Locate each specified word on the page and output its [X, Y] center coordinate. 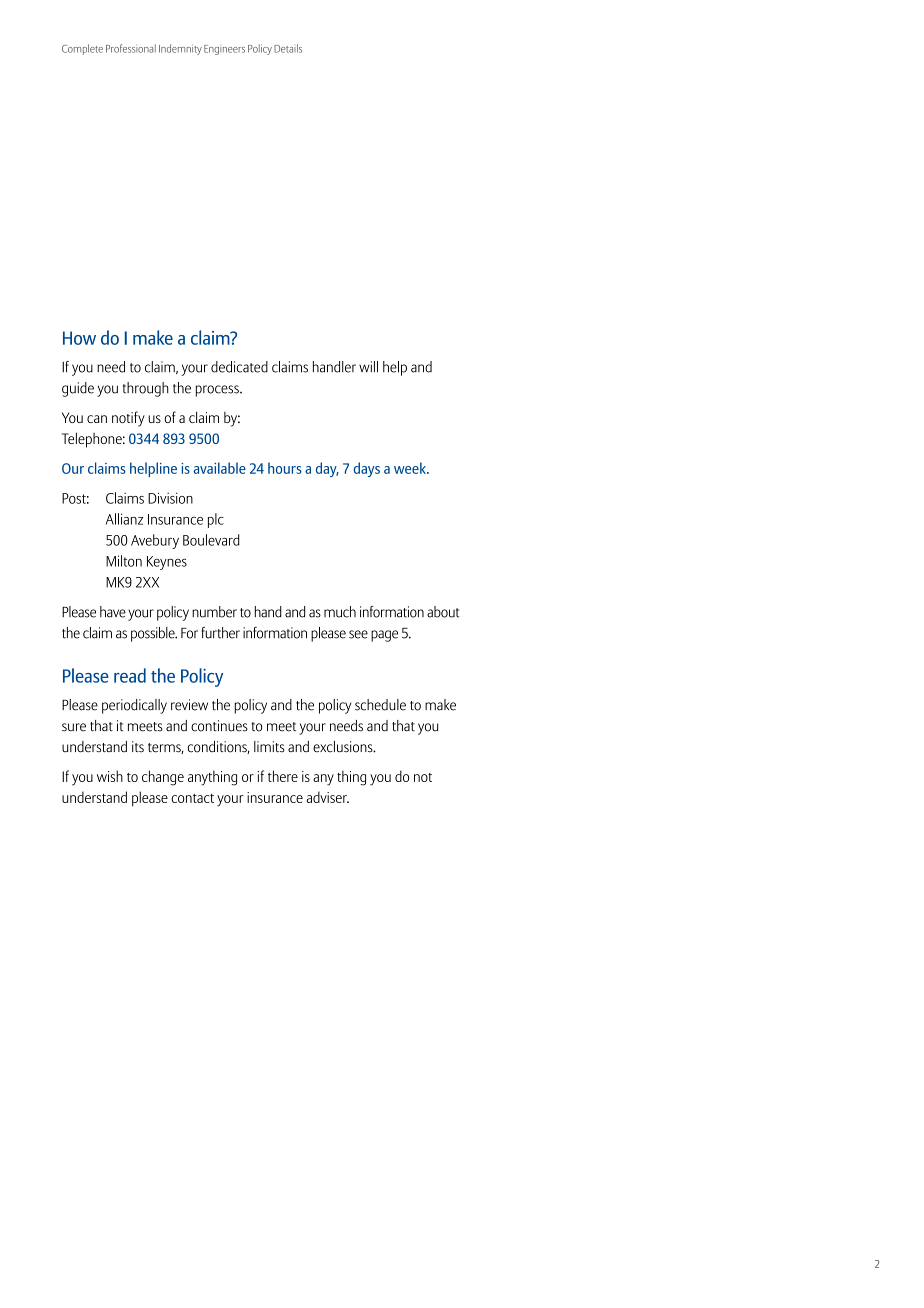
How [79, 338]
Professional [131, 48]
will [368, 367]
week [411, 468]
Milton [124, 561]
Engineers [224, 50]
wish [110, 776]
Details [288, 48]
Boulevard [211, 540]
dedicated [239, 367]
